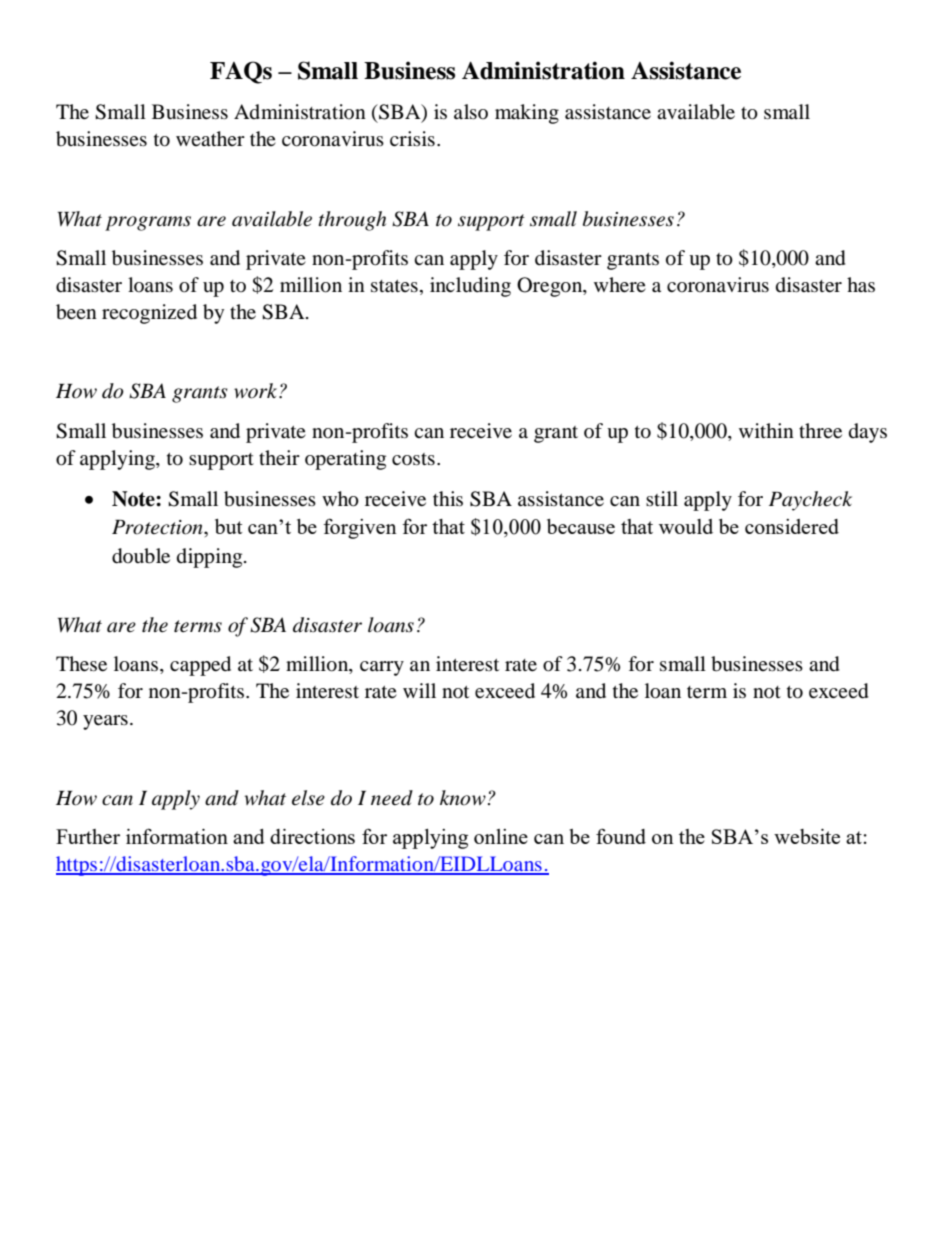  Describe the element at coordinates (210, 138) in the page. I see `weather` at that location.
